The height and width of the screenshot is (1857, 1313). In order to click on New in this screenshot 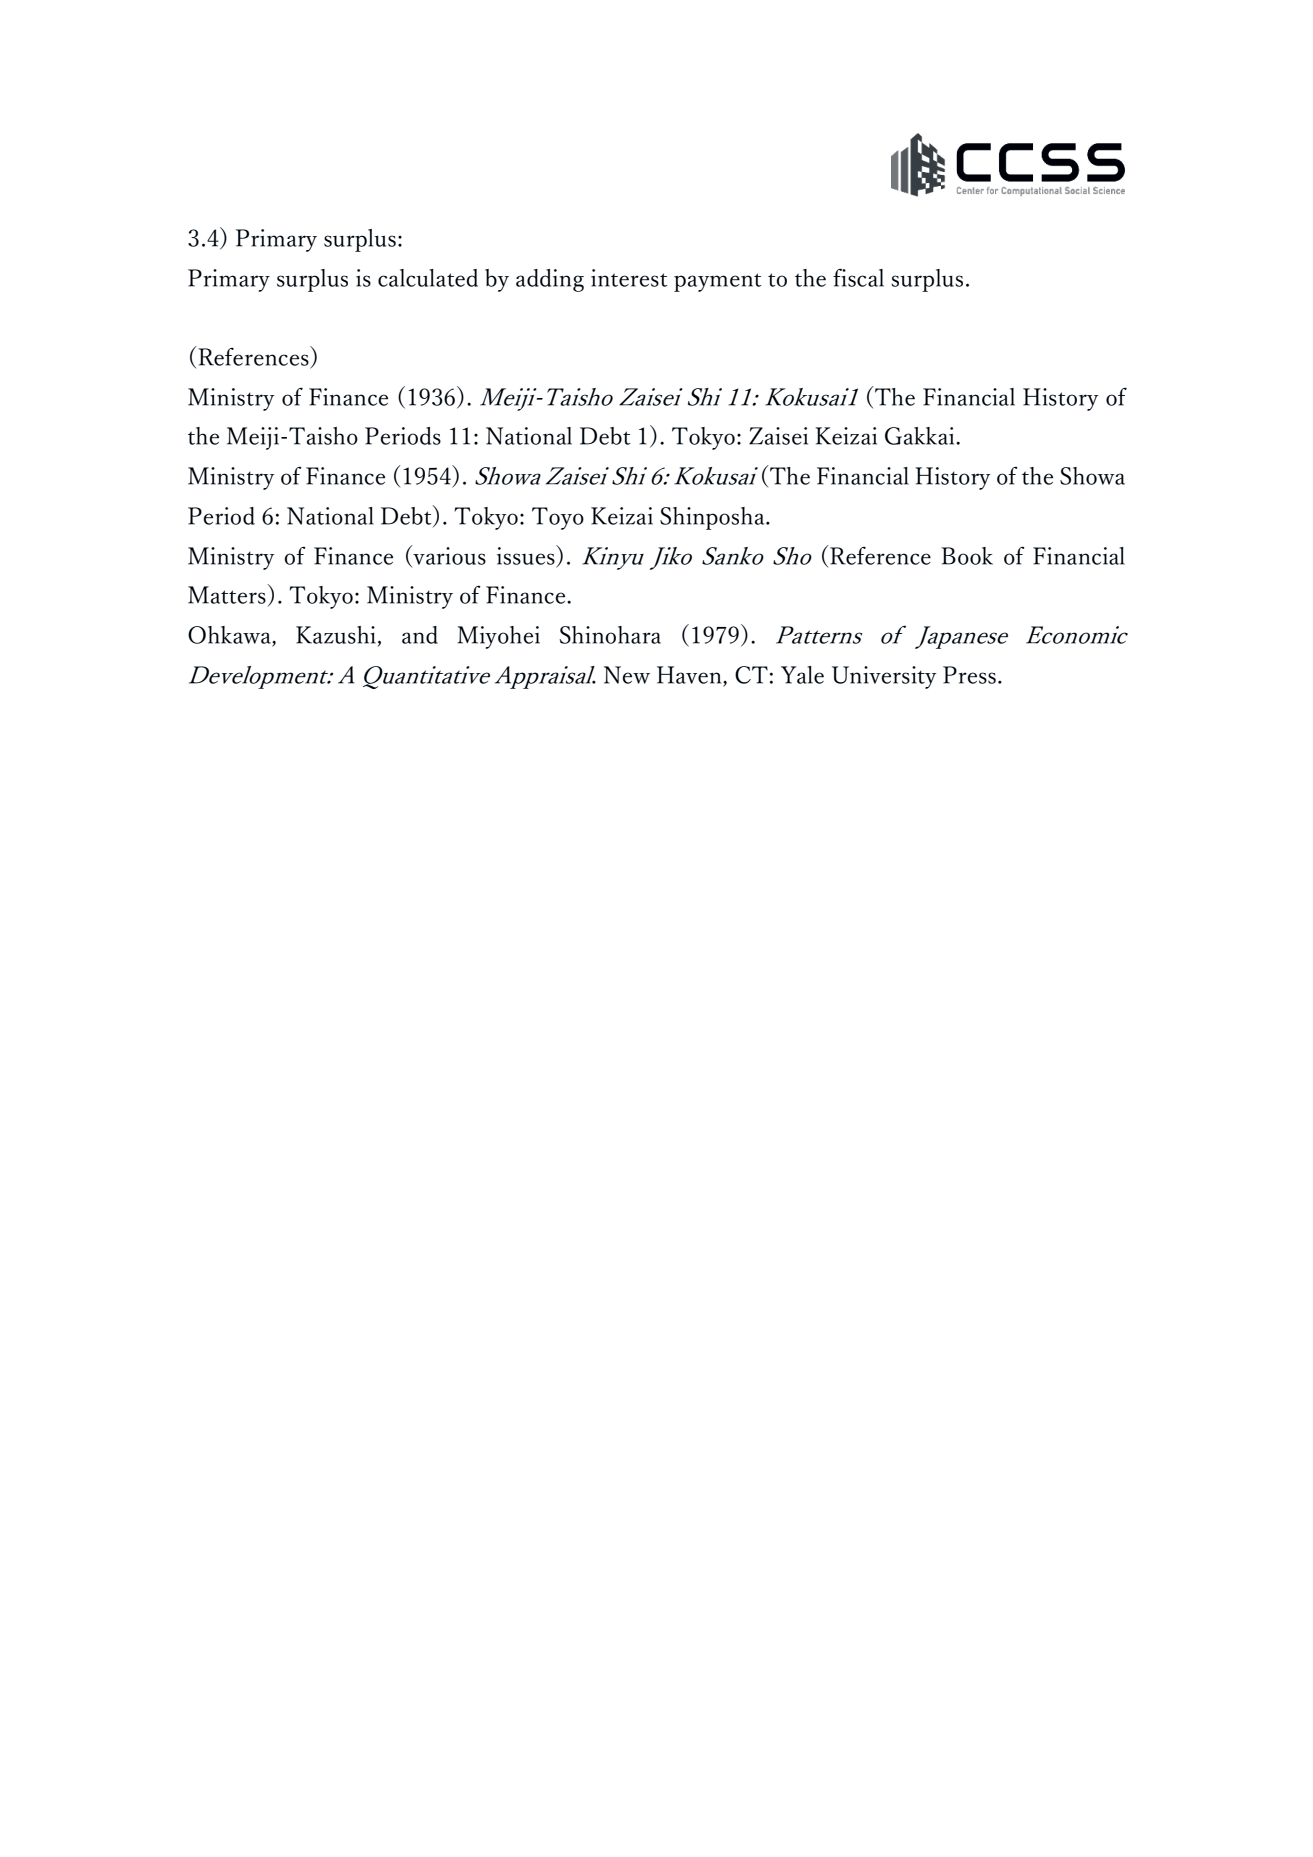, I will do `click(627, 675)`.
